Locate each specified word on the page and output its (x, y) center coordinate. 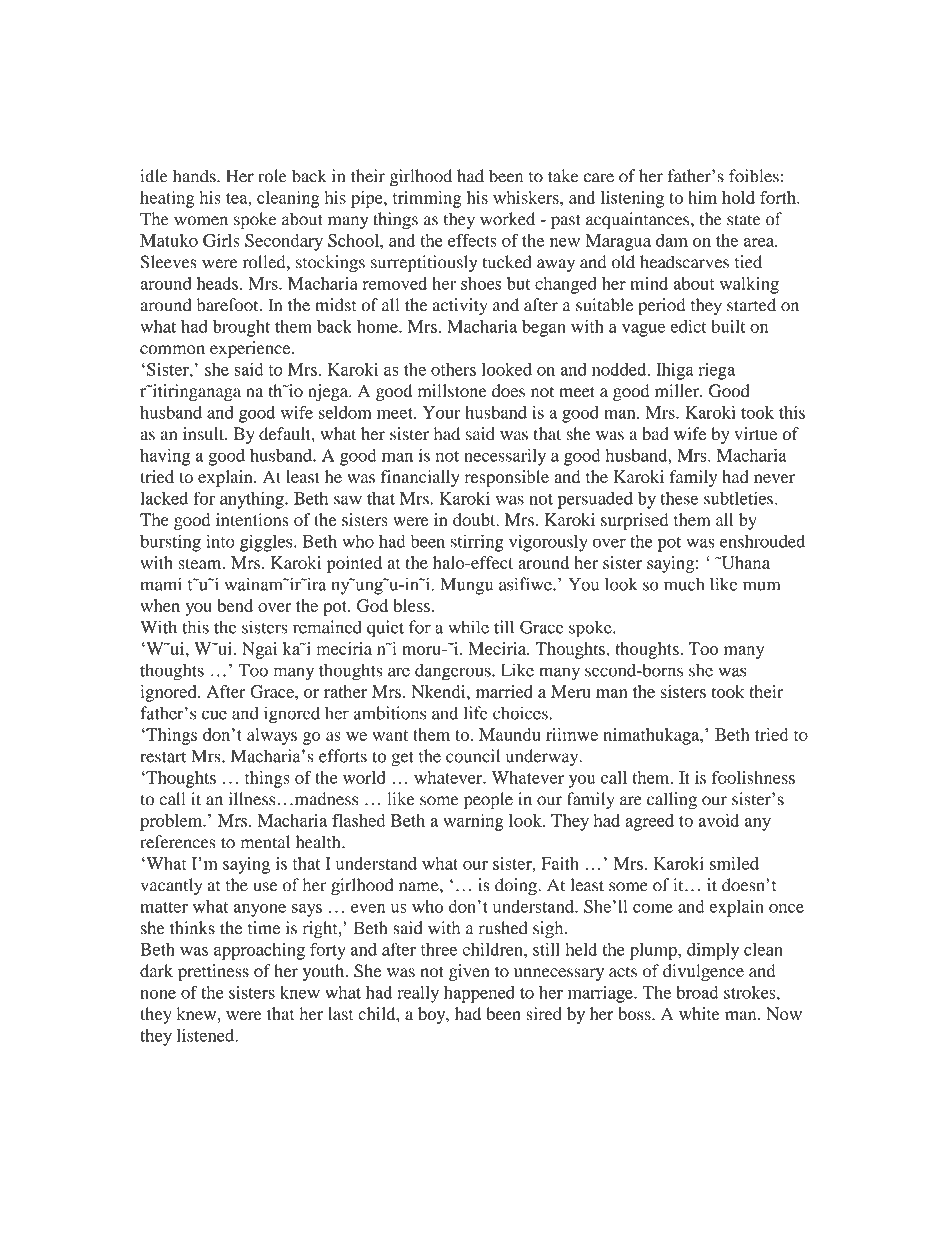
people (488, 801)
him (702, 197)
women (201, 221)
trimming (427, 199)
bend (235, 605)
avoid (718, 820)
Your (441, 412)
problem (172, 822)
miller (678, 391)
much (684, 584)
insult (204, 434)
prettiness (213, 972)
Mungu (466, 586)
